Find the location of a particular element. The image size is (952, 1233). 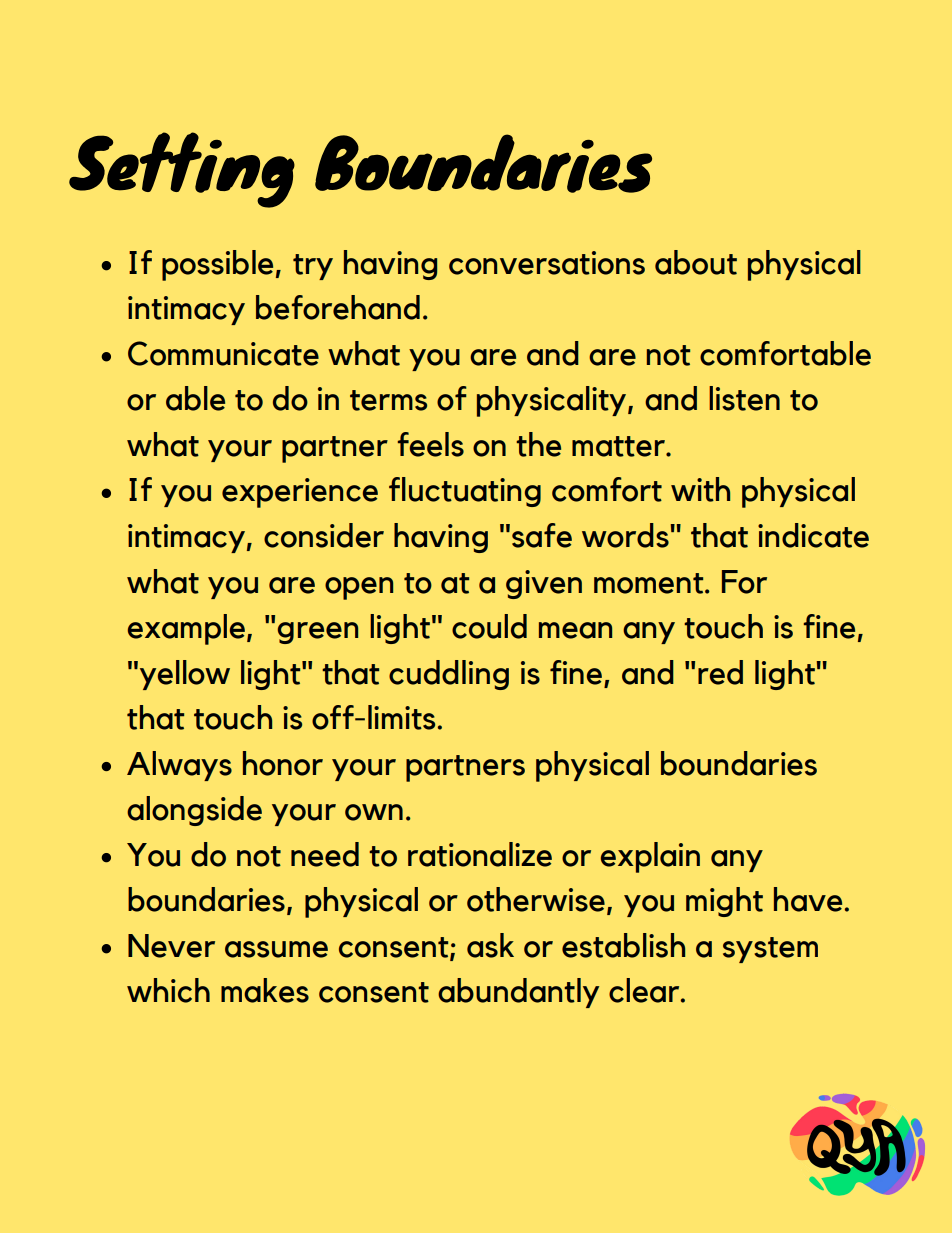

cuddling is located at coordinates (449, 675).
